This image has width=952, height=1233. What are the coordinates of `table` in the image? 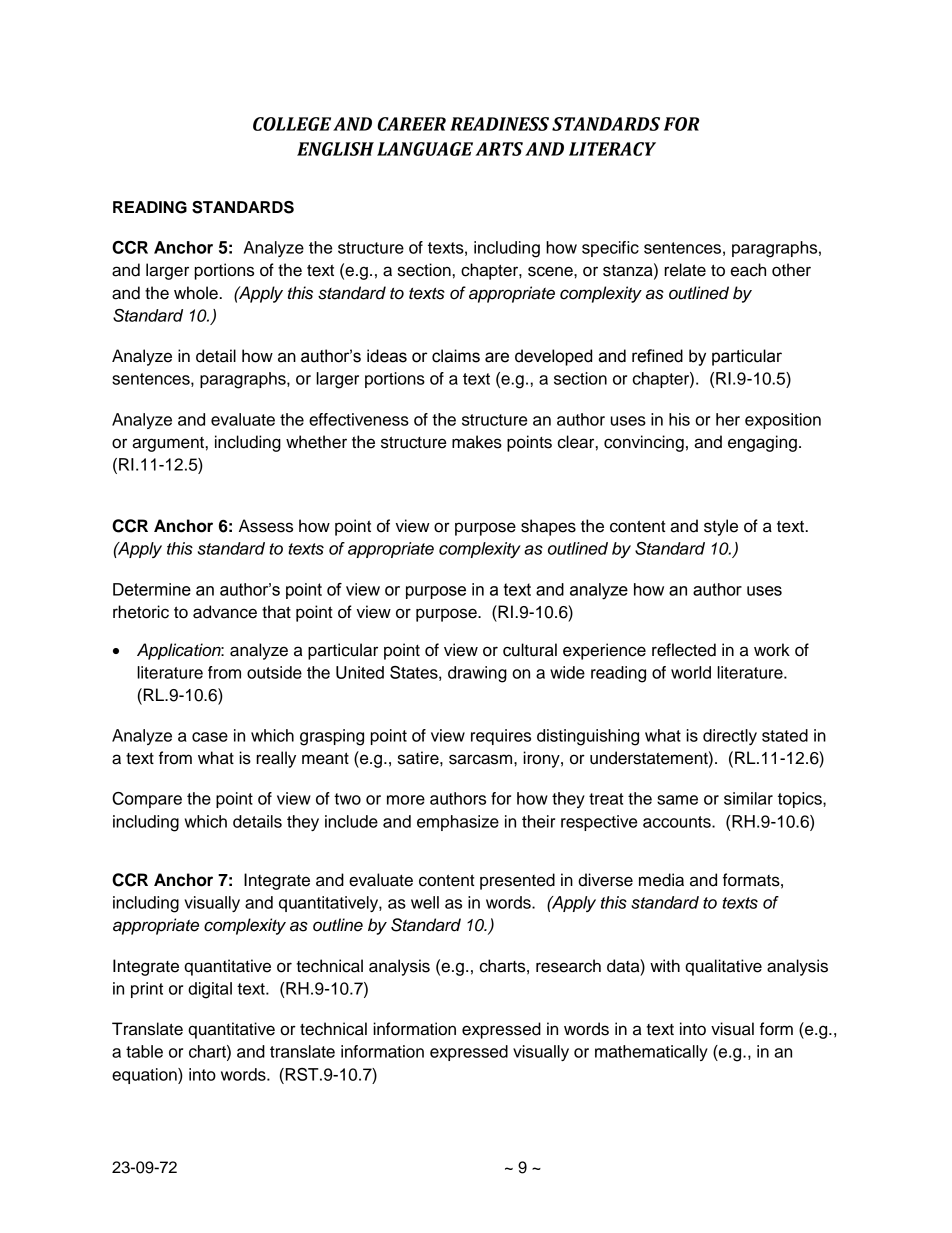 It's located at (144, 1051).
